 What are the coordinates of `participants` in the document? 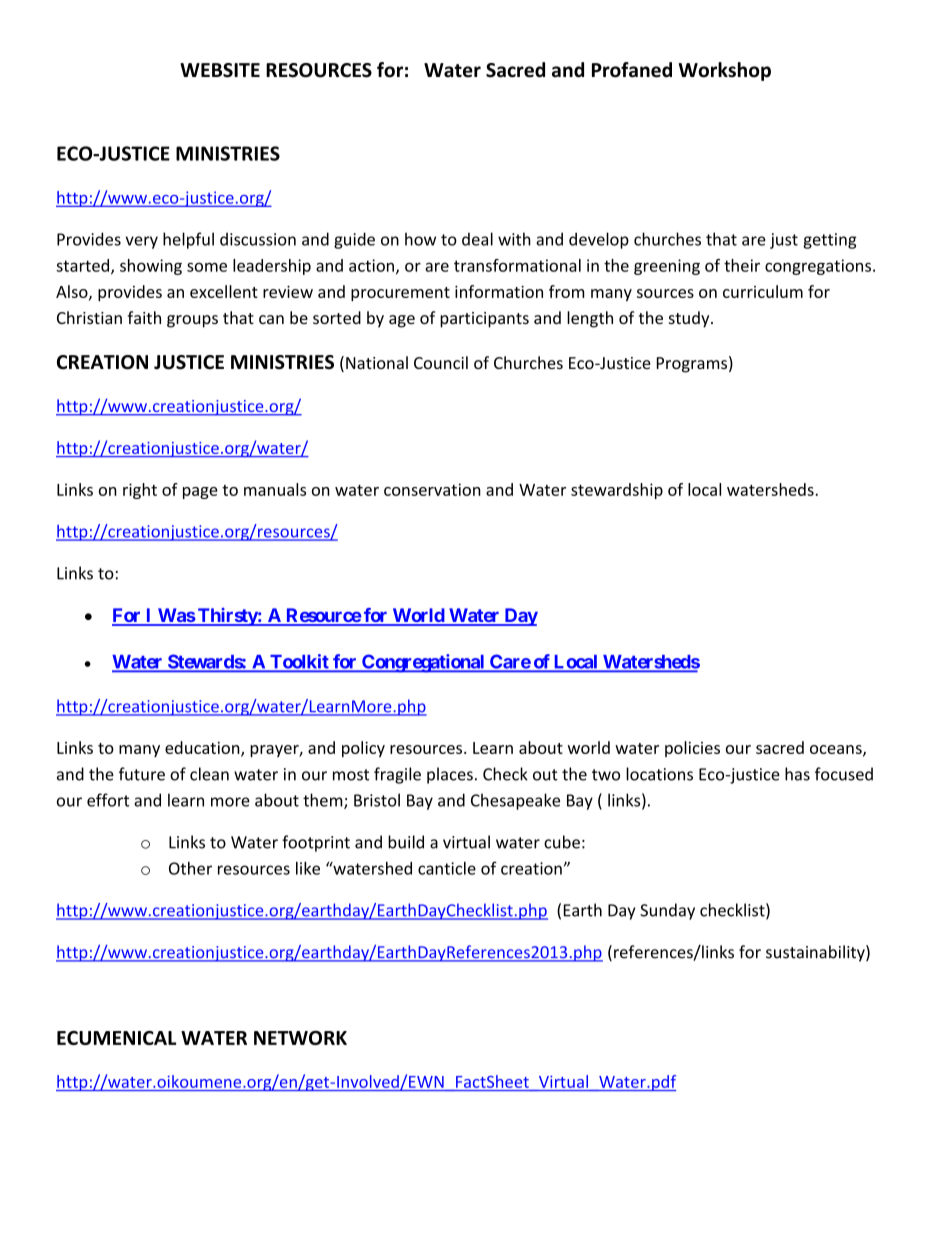 It's located at (484, 320).
